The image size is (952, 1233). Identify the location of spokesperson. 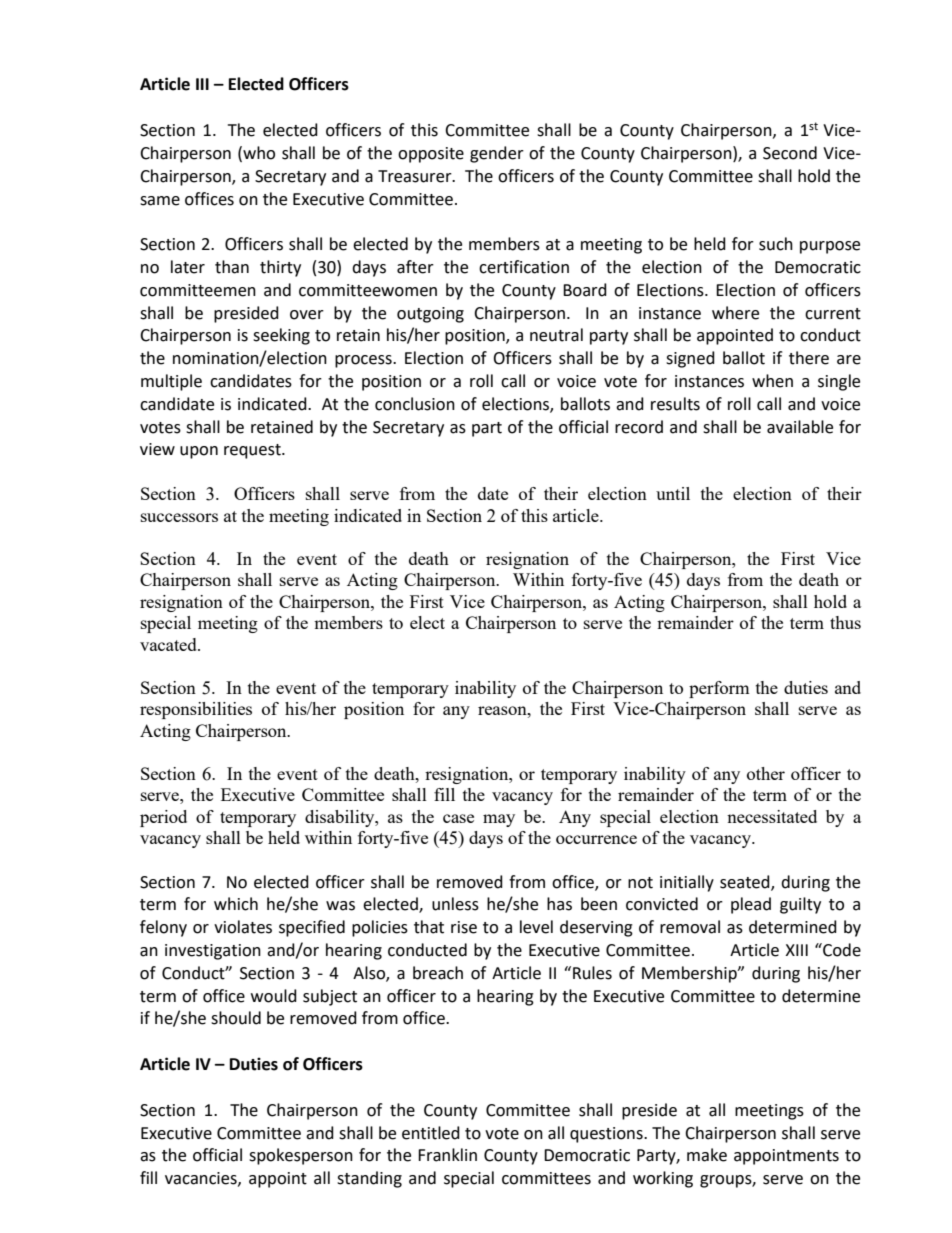
(301, 1156).
